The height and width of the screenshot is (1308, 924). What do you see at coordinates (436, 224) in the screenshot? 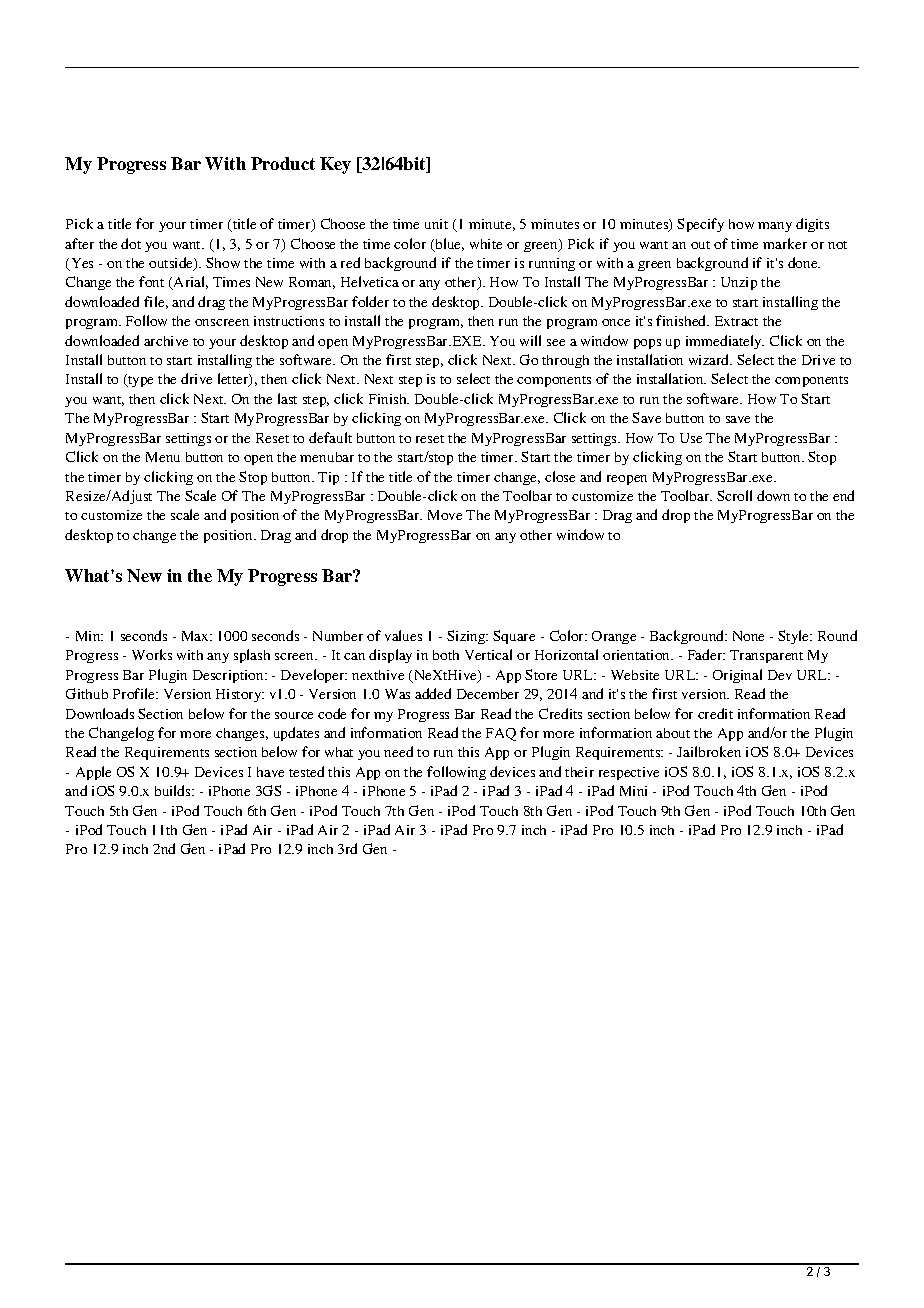
I see `unit` at bounding box center [436, 224].
